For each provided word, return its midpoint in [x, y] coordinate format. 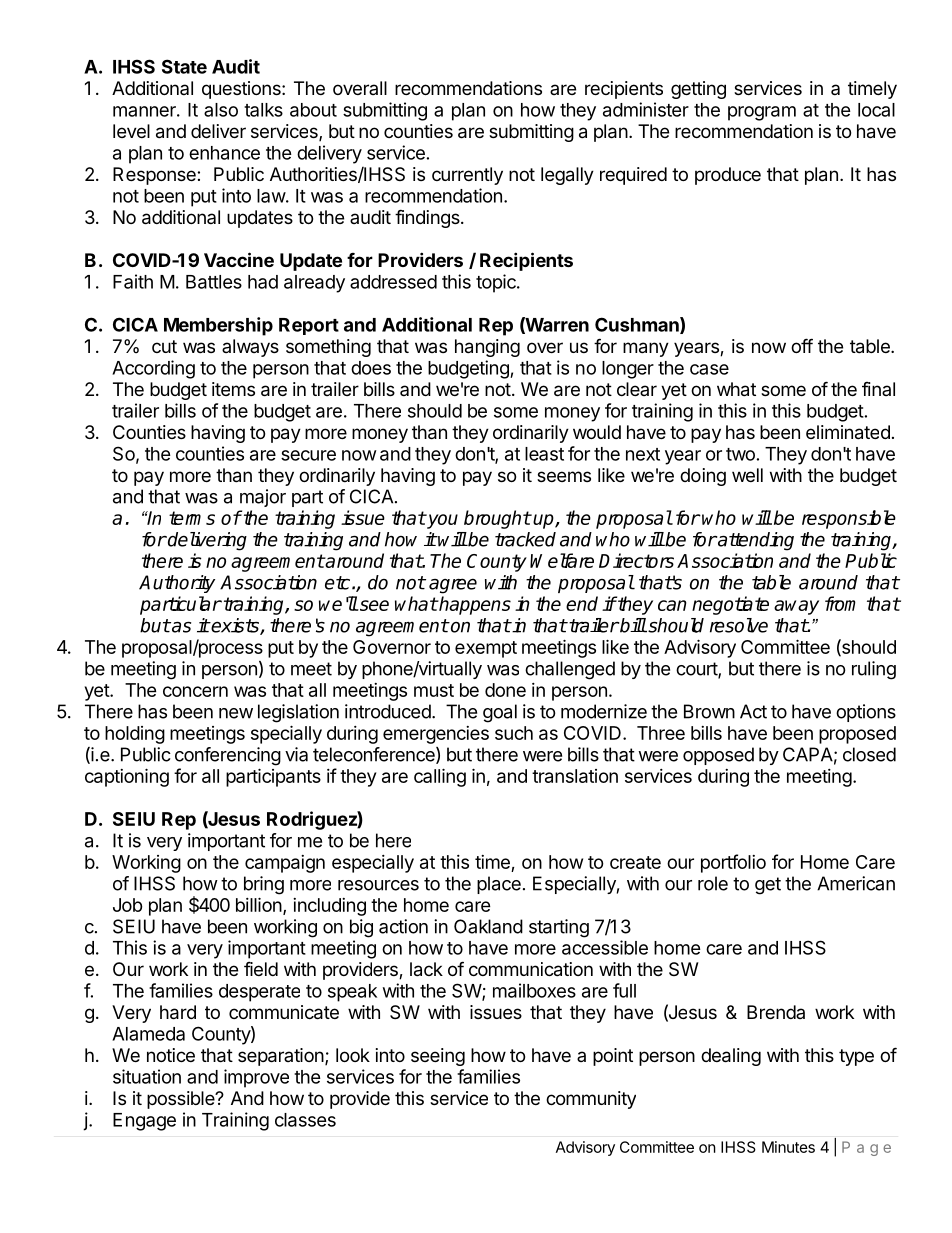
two [740, 454]
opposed [718, 756]
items [233, 389]
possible [182, 1100]
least [544, 454]
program [762, 113]
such [514, 733]
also [221, 110]
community [591, 1100]
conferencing [228, 756]
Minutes [788, 1147]
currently [467, 176]
